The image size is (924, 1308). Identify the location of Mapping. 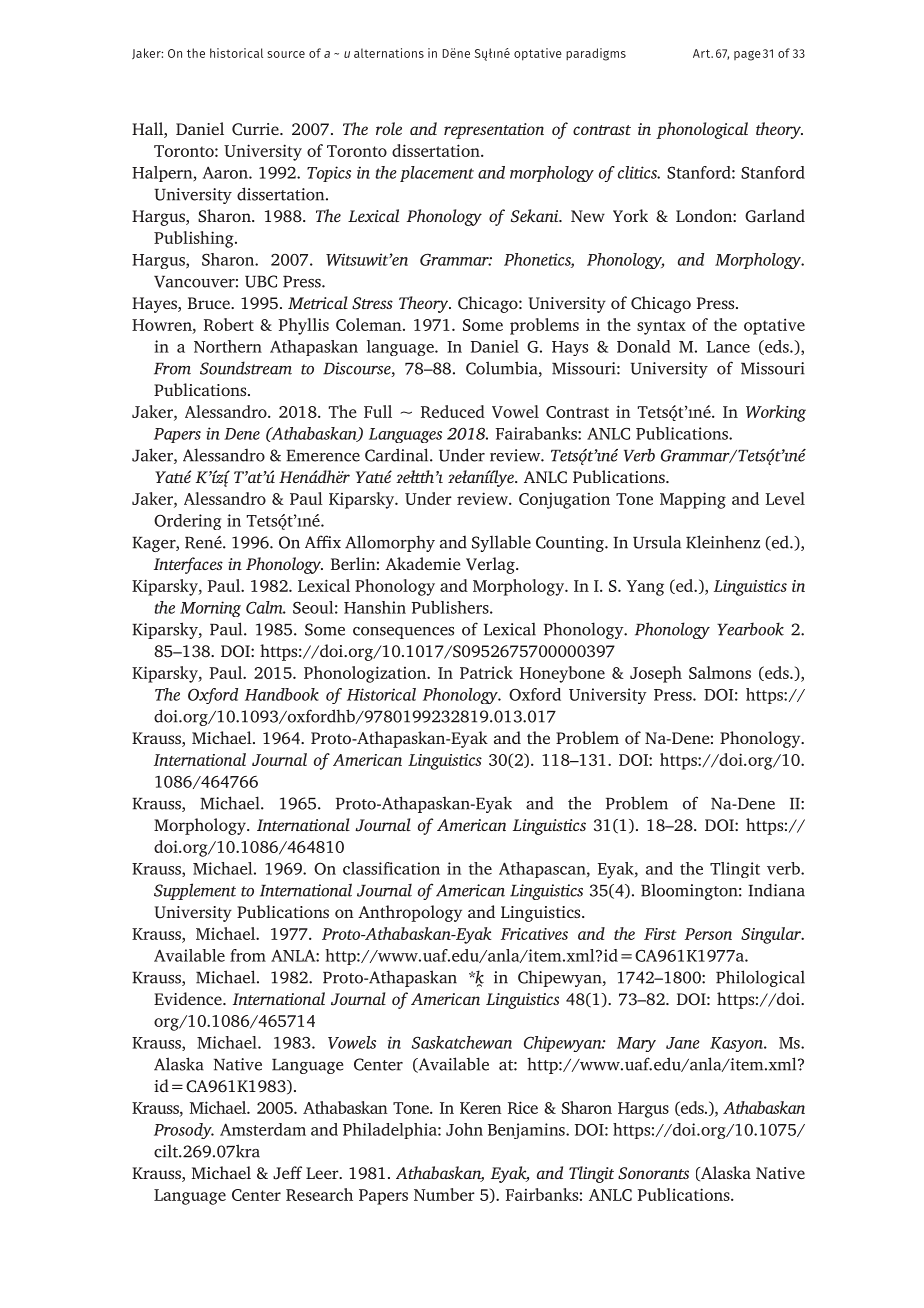
(693, 500).
